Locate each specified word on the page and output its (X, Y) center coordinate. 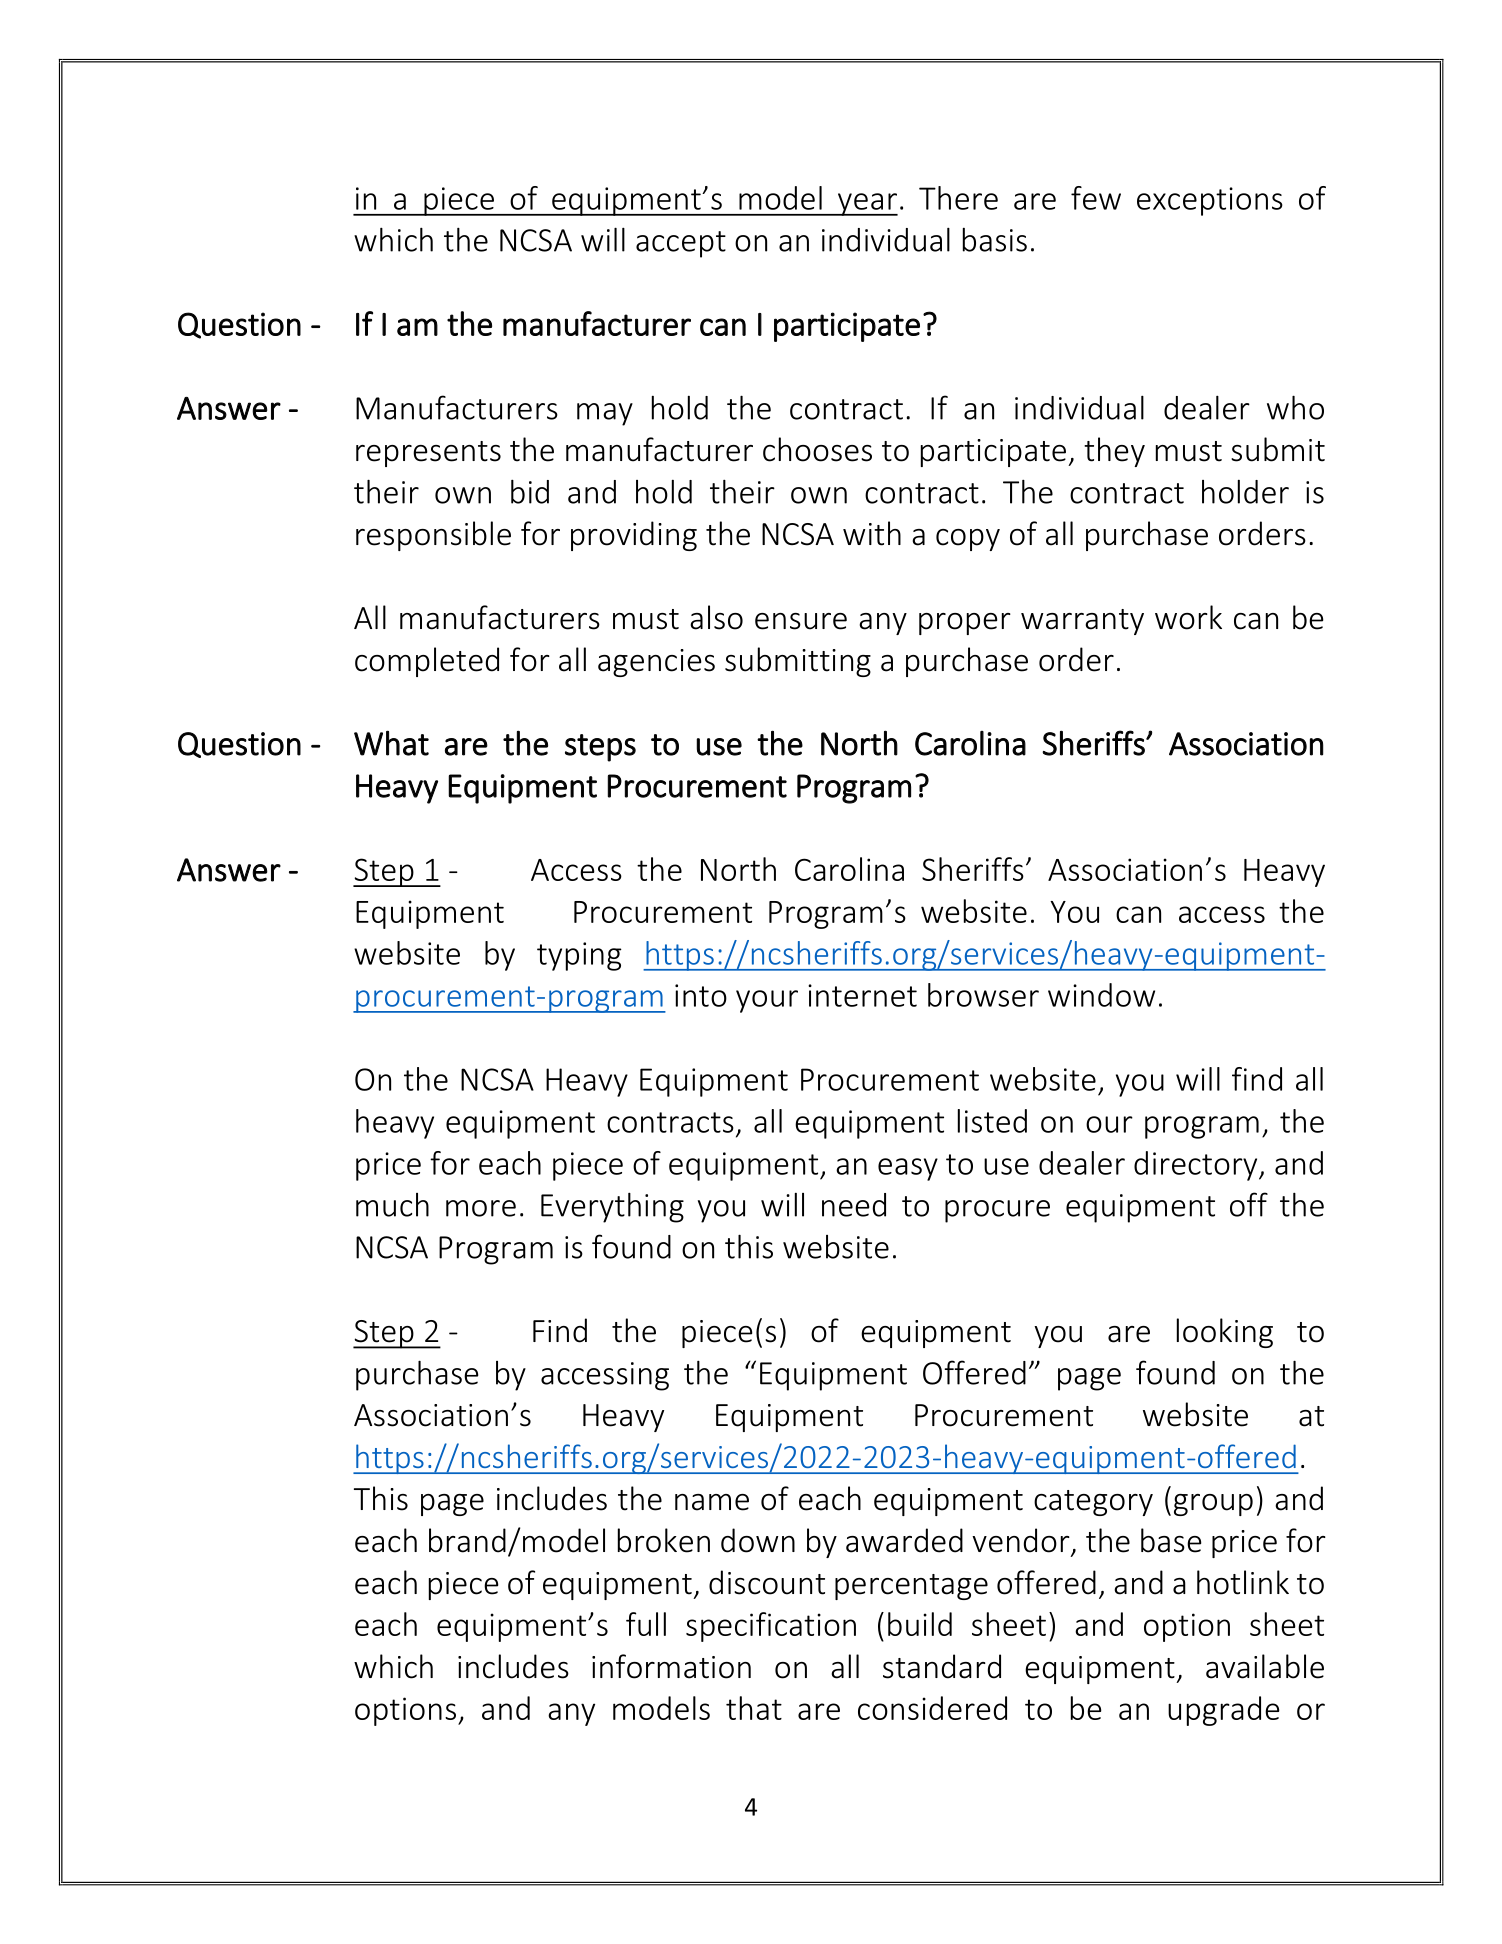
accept (681, 244)
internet (862, 995)
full (646, 1624)
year (866, 204)
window (1101, 995)
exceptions (1210, 201)
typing (579, 956)
